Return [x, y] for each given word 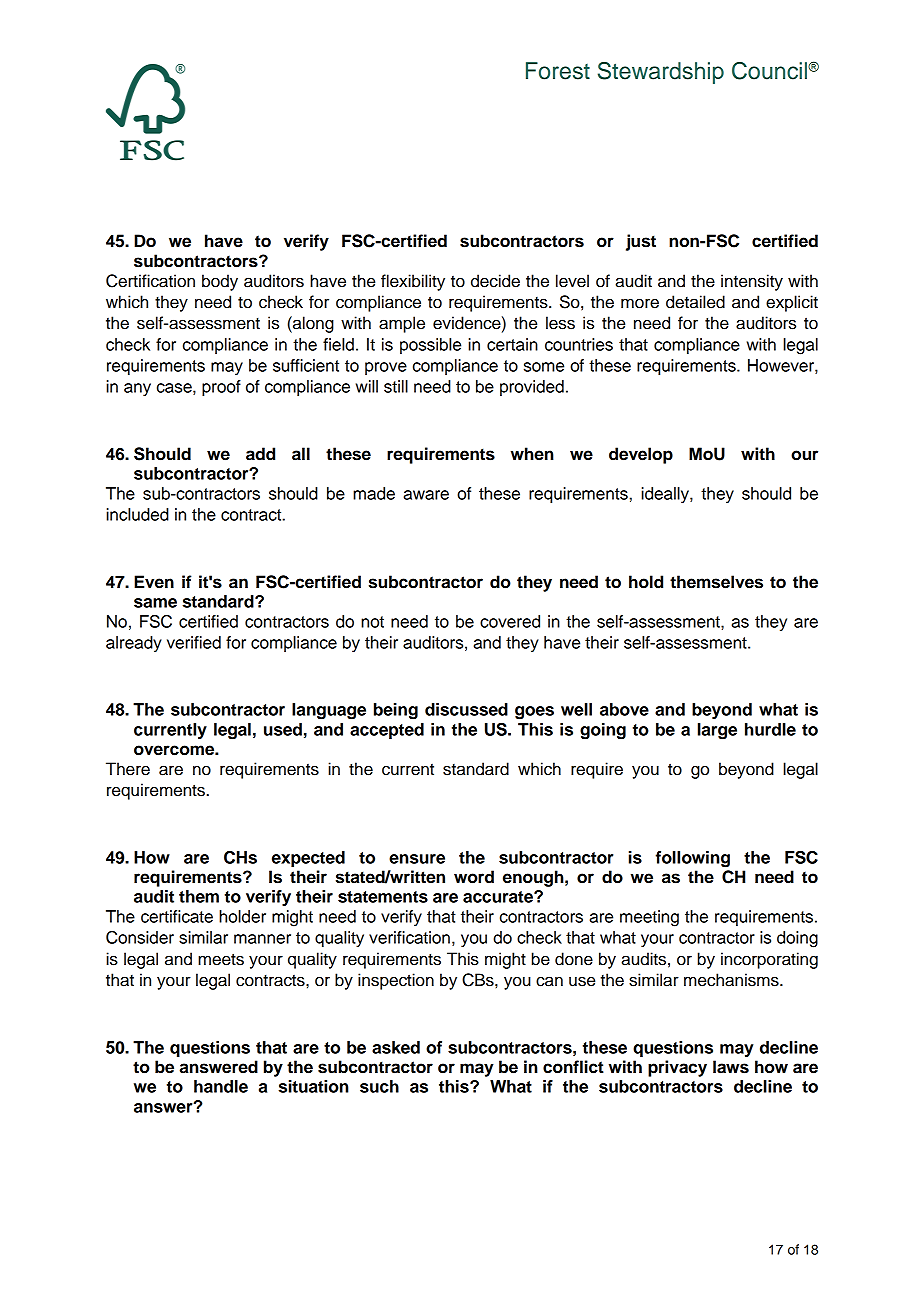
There [128, 769]
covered [510, 621]
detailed [695, 302]
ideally [666, 495]
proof [221, 388]
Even [154, 582]
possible [430, 346]
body [220, 282]
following [693, 859]
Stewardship [661, 73]
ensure [417, 859]
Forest [558, 71]
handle [221, 1086]
